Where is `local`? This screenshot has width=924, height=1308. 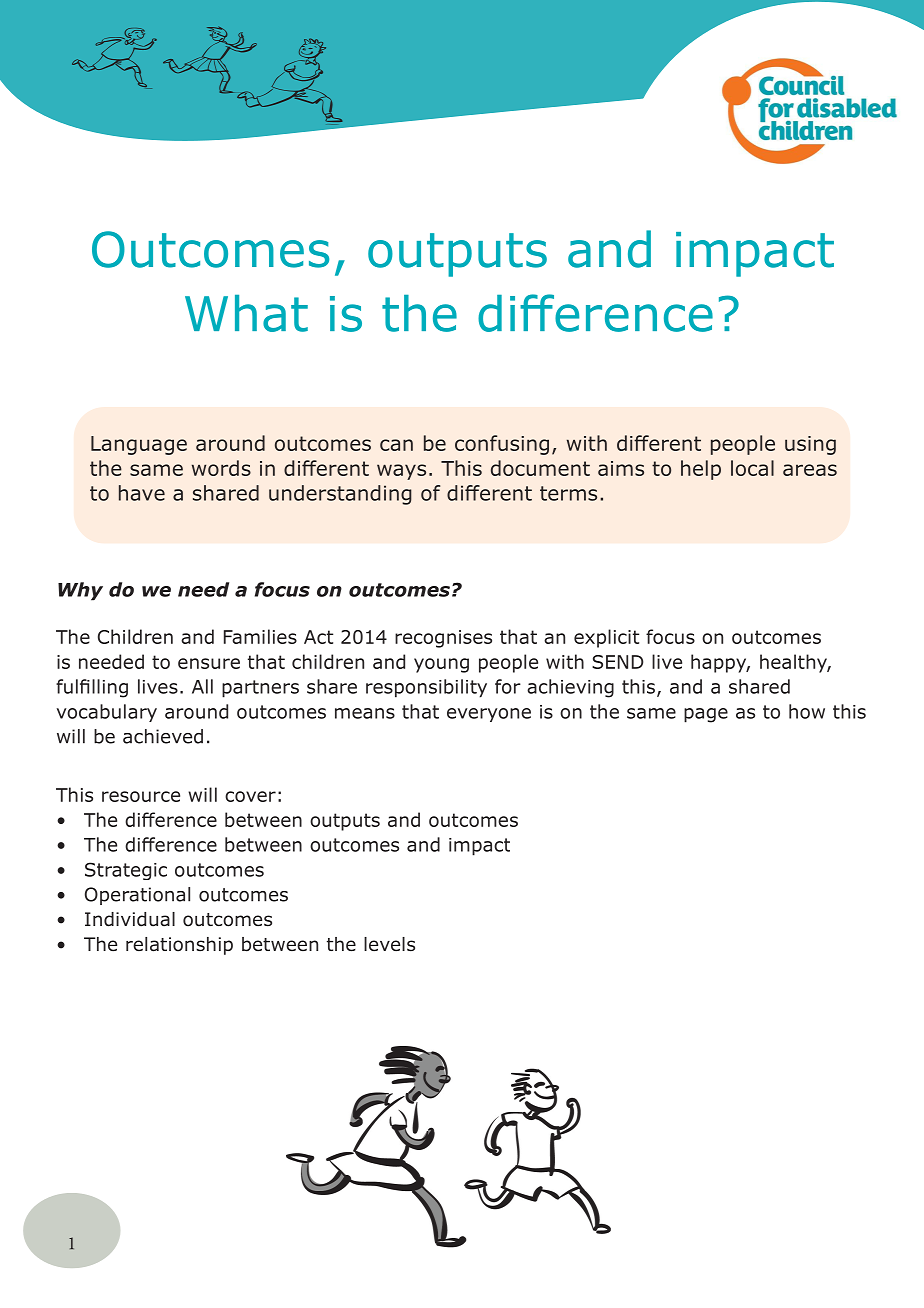 local is located at coordinates (752, 468).
